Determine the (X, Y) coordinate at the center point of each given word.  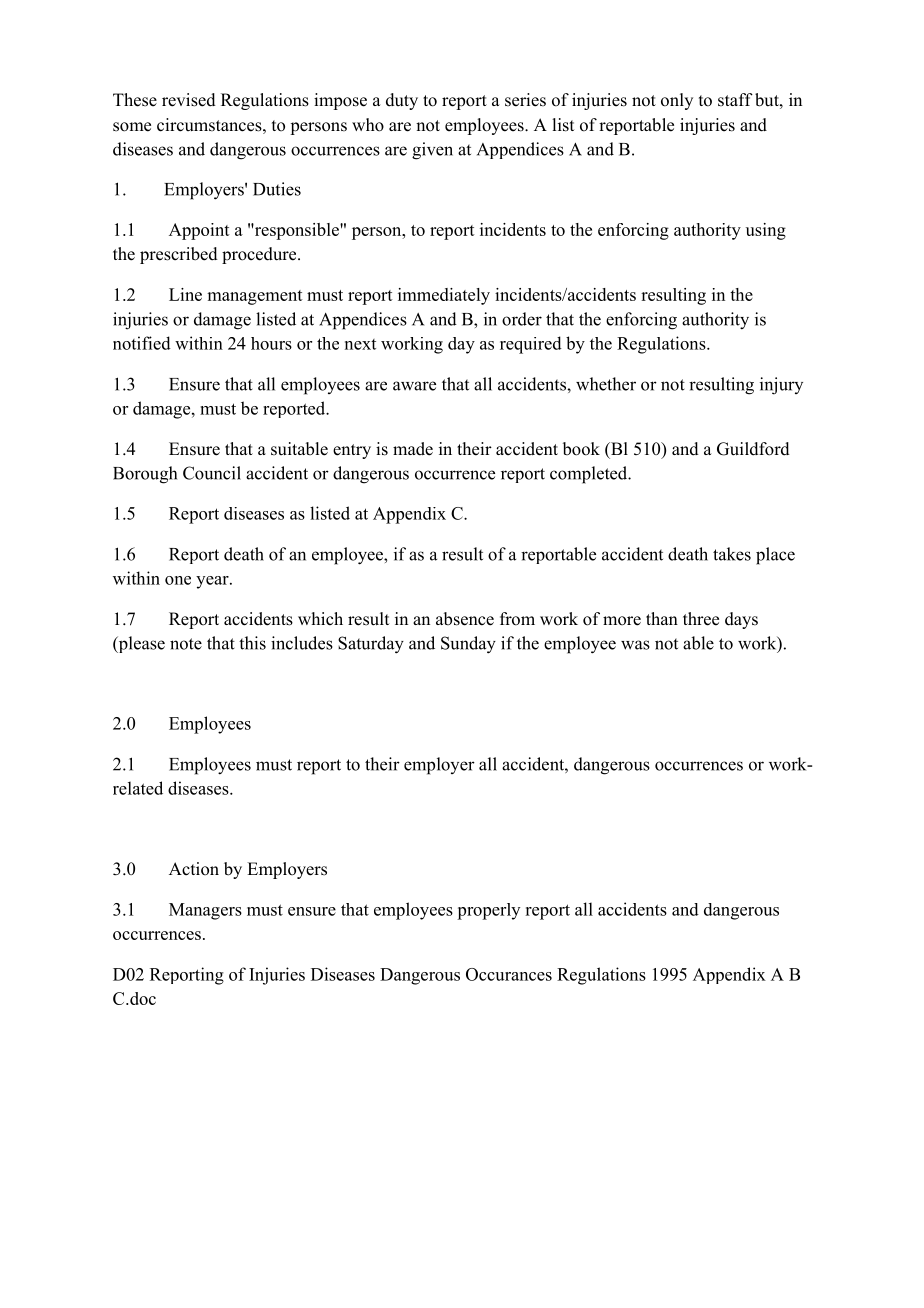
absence (465, 619)
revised (189, 100)
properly (488, 911)
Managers (205, 911)
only (677, 101)
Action (194, 869)
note (186, 644)
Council (212, 473)
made (413, 449)
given (432, 151)
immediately (444, 296)
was (635, 645)
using (766, 231)
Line (185, 294)
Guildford (753, 449)
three (701, 619)
